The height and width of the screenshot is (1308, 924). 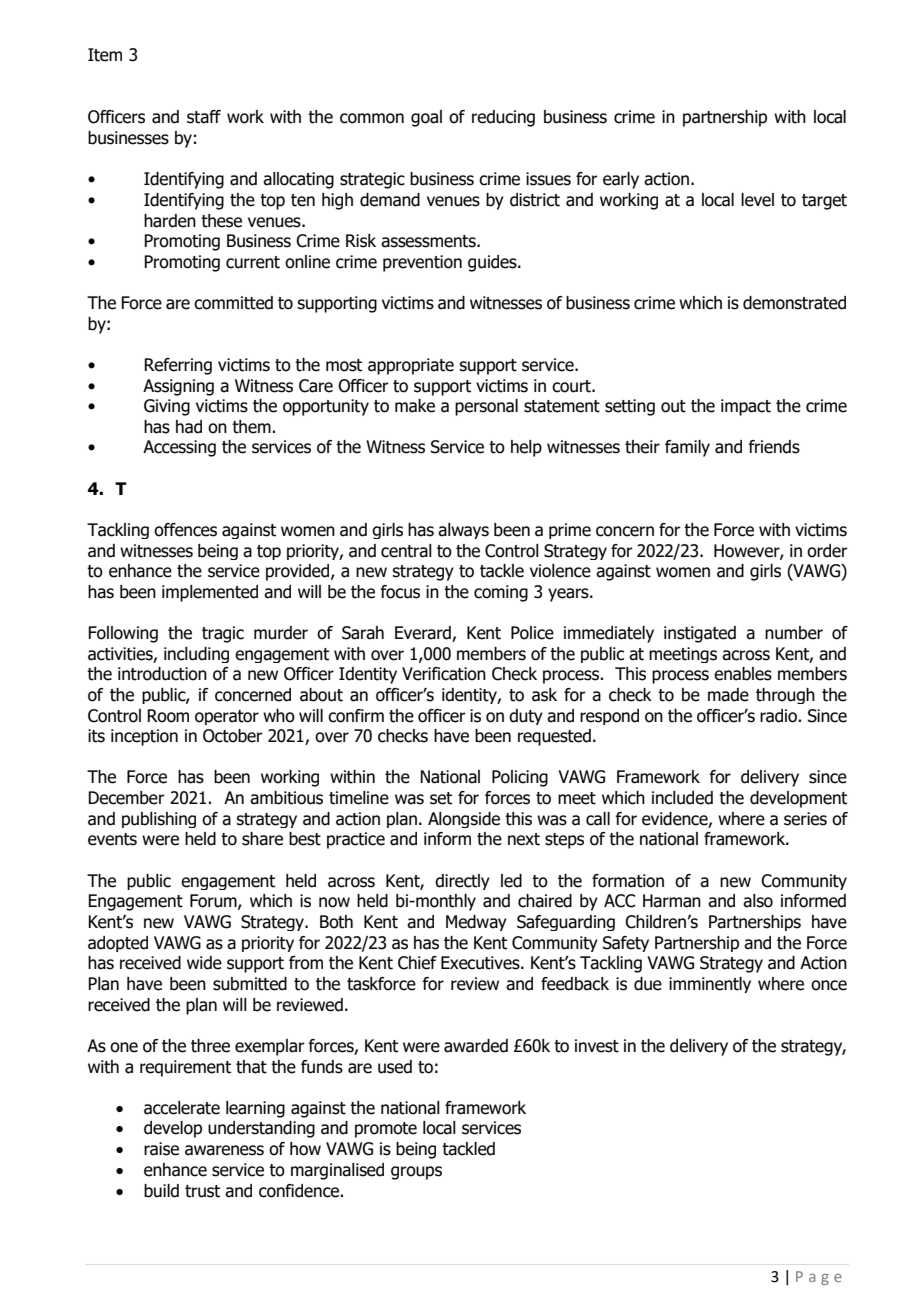 I want to click on groups, so click(x=416, y=1173).
